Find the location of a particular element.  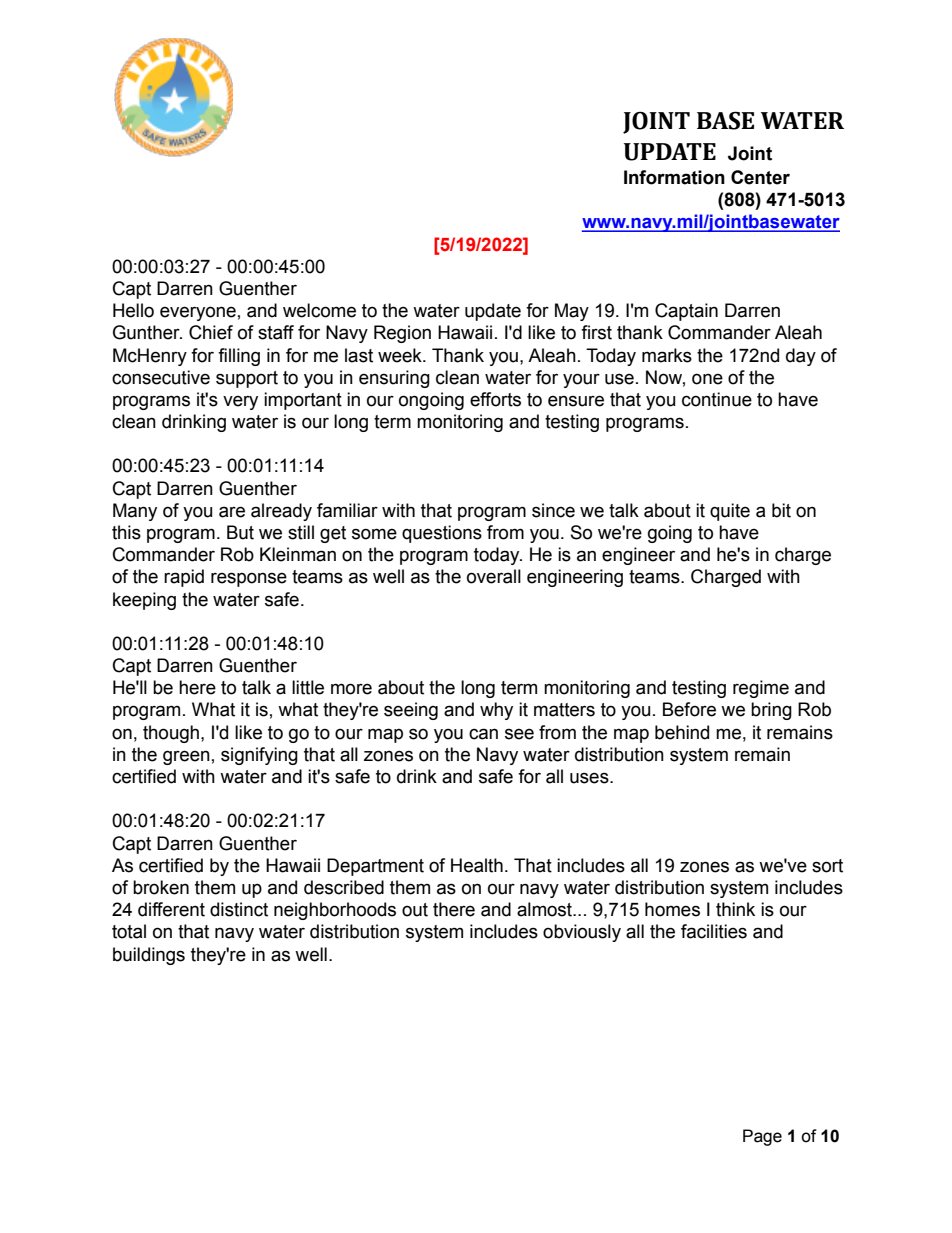

Center is located at coordinates (760, 177).
